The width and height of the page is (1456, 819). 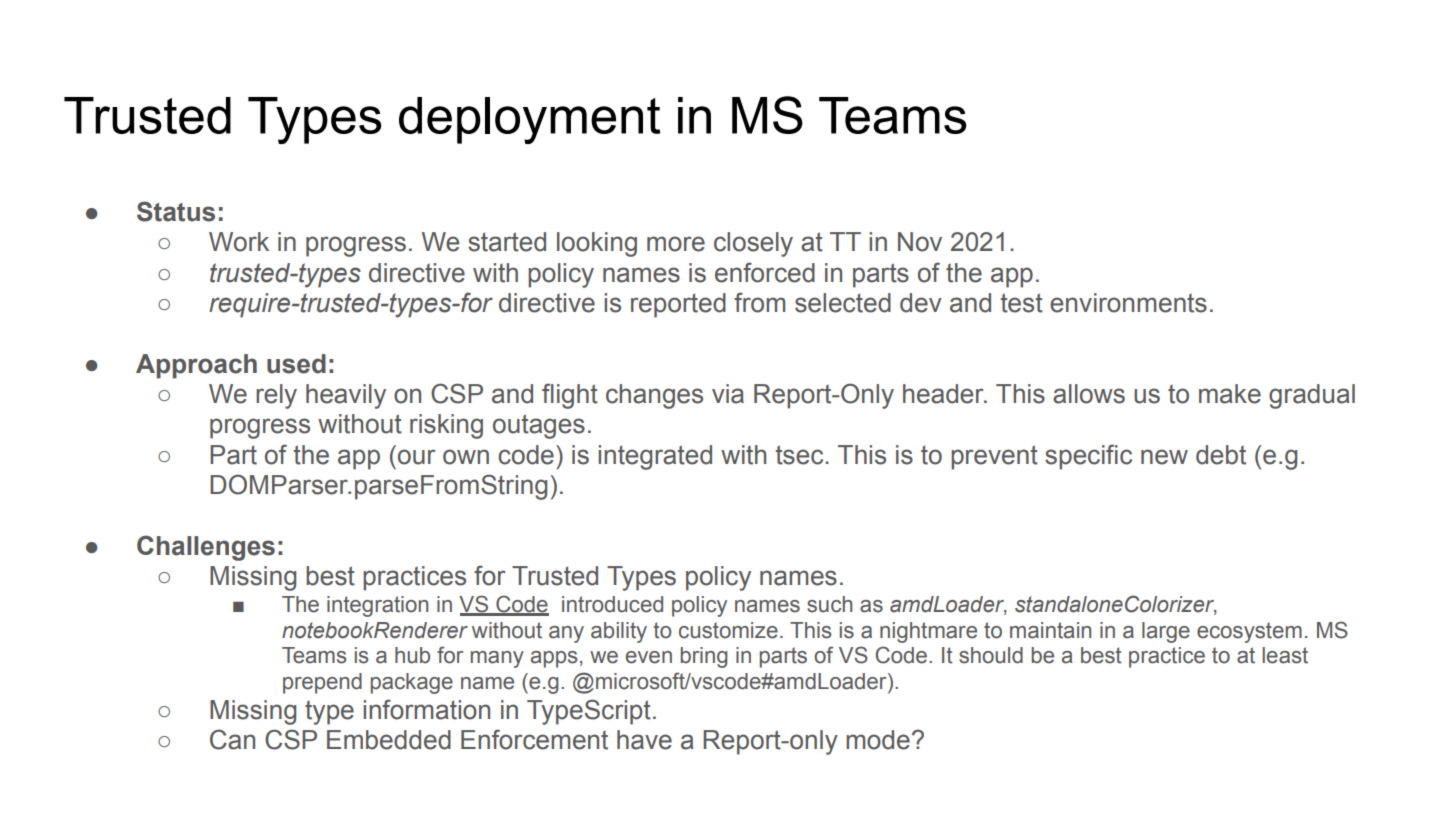 I want to click on have, so click(x=644, y=740).
